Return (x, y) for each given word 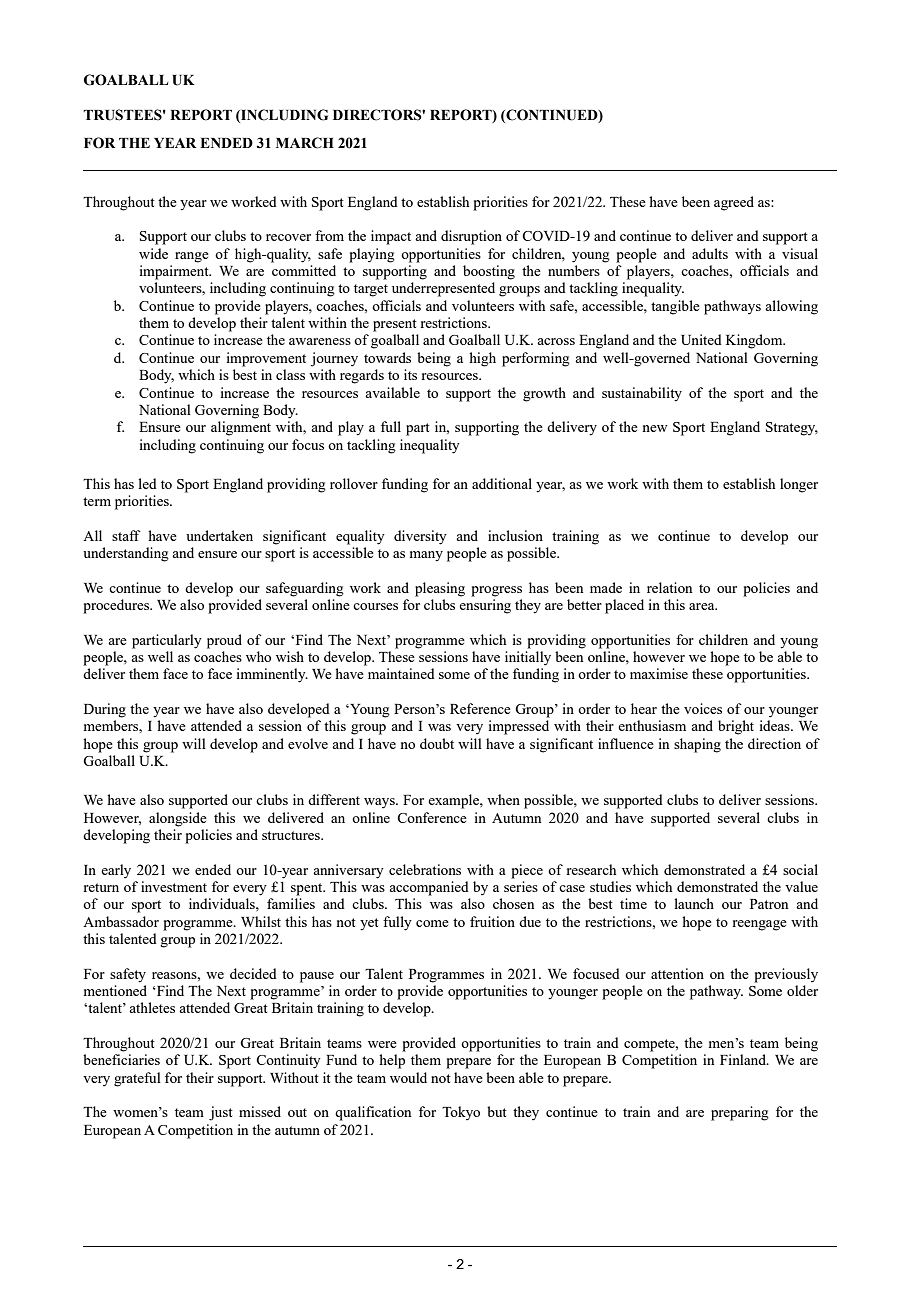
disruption (471, 237)
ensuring (485, 606)
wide (153, 253)
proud (224, 641)
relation (669, 587)
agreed (734, 203)
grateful (137, 1079)
